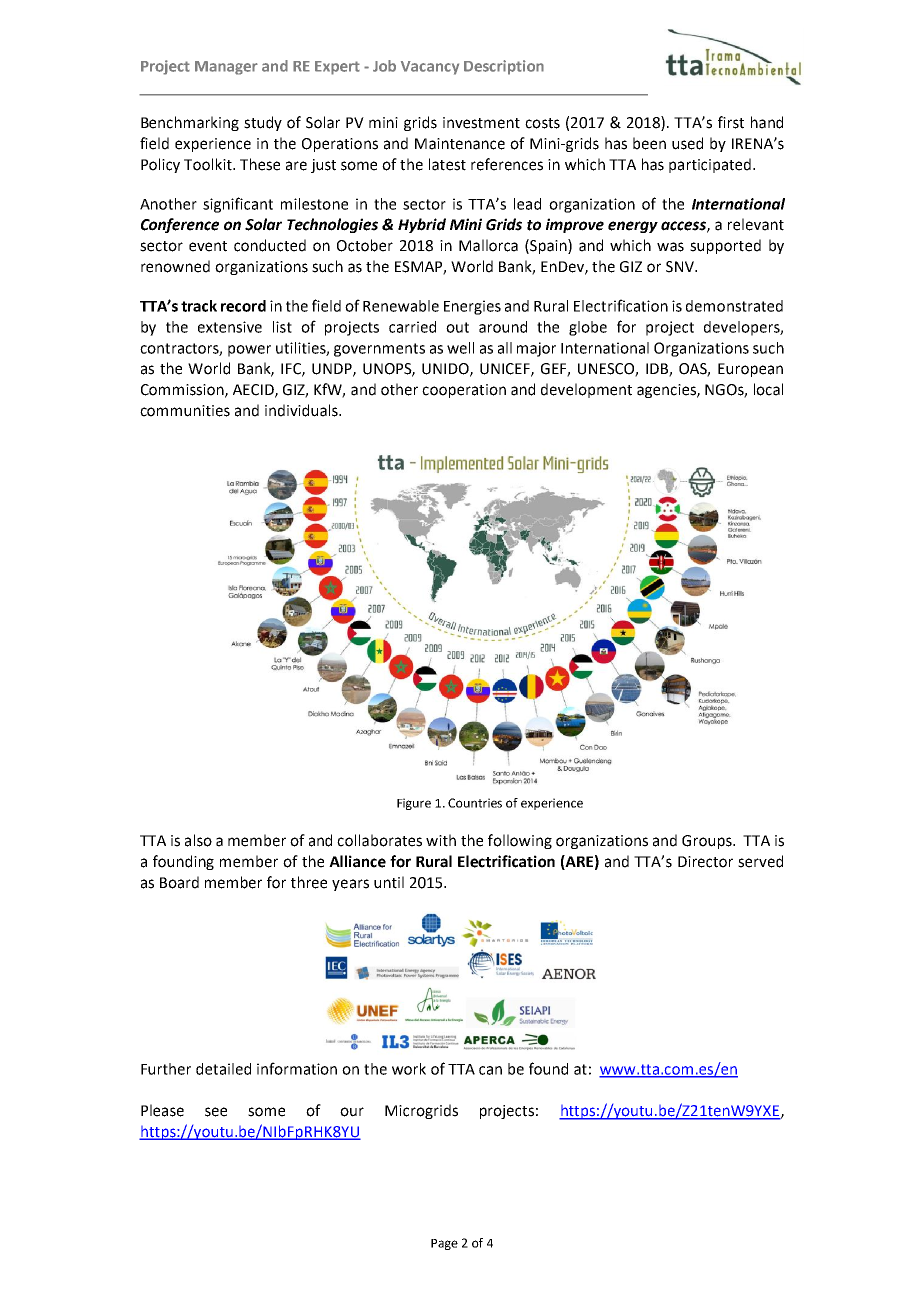  I want to click on Energies, so click(472, 307).
